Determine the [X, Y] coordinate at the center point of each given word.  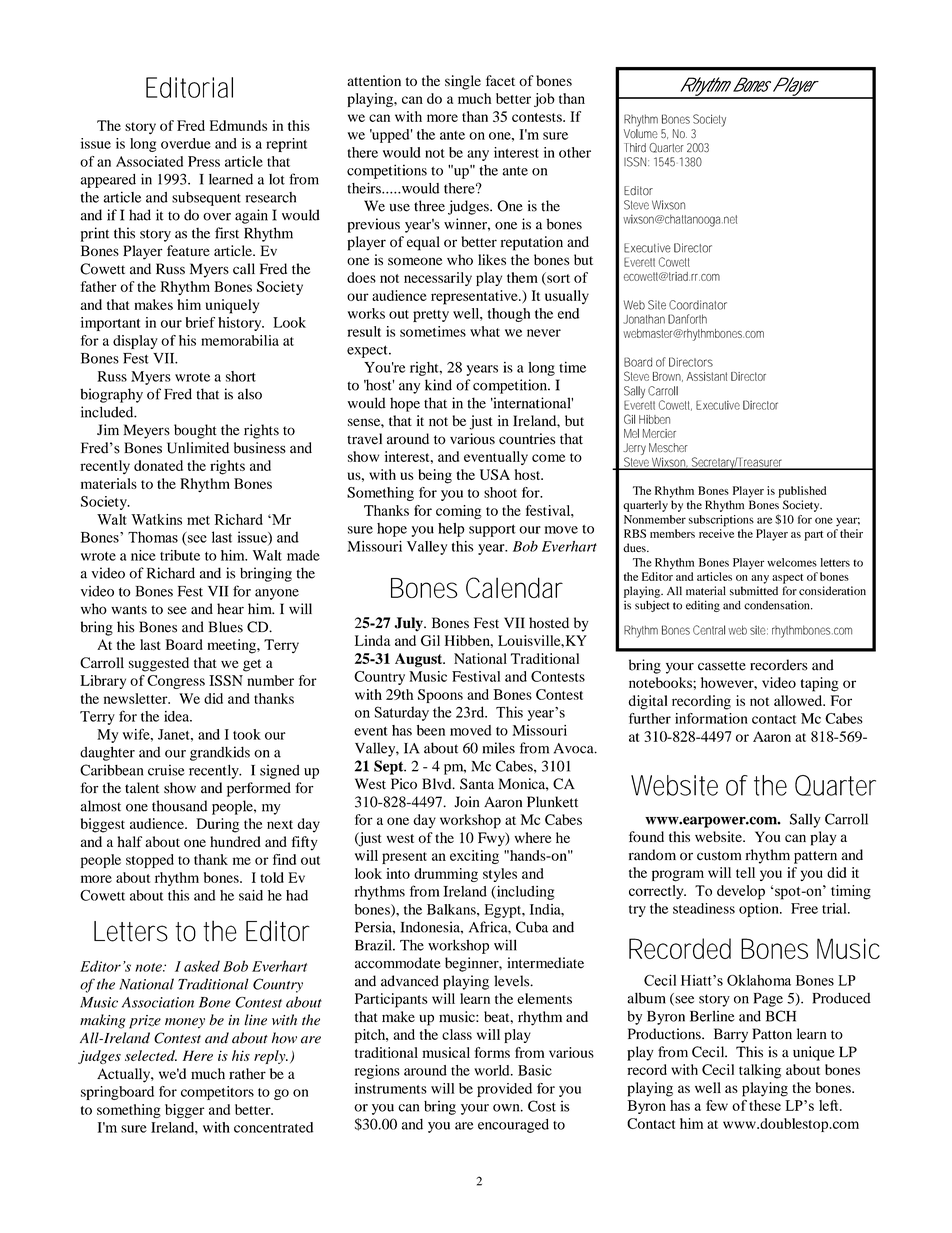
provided [504, 1090]
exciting [474, 857]
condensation [778, 605]
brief [200, 322]
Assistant [706, 376]
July [409, 624]
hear [230, 609]
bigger [185, 1111]
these [765, 1105]
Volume [641, 133]
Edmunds [238, 125]
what [485, 331]
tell [745, 872]
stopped [150, 861]
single [463, 82]
